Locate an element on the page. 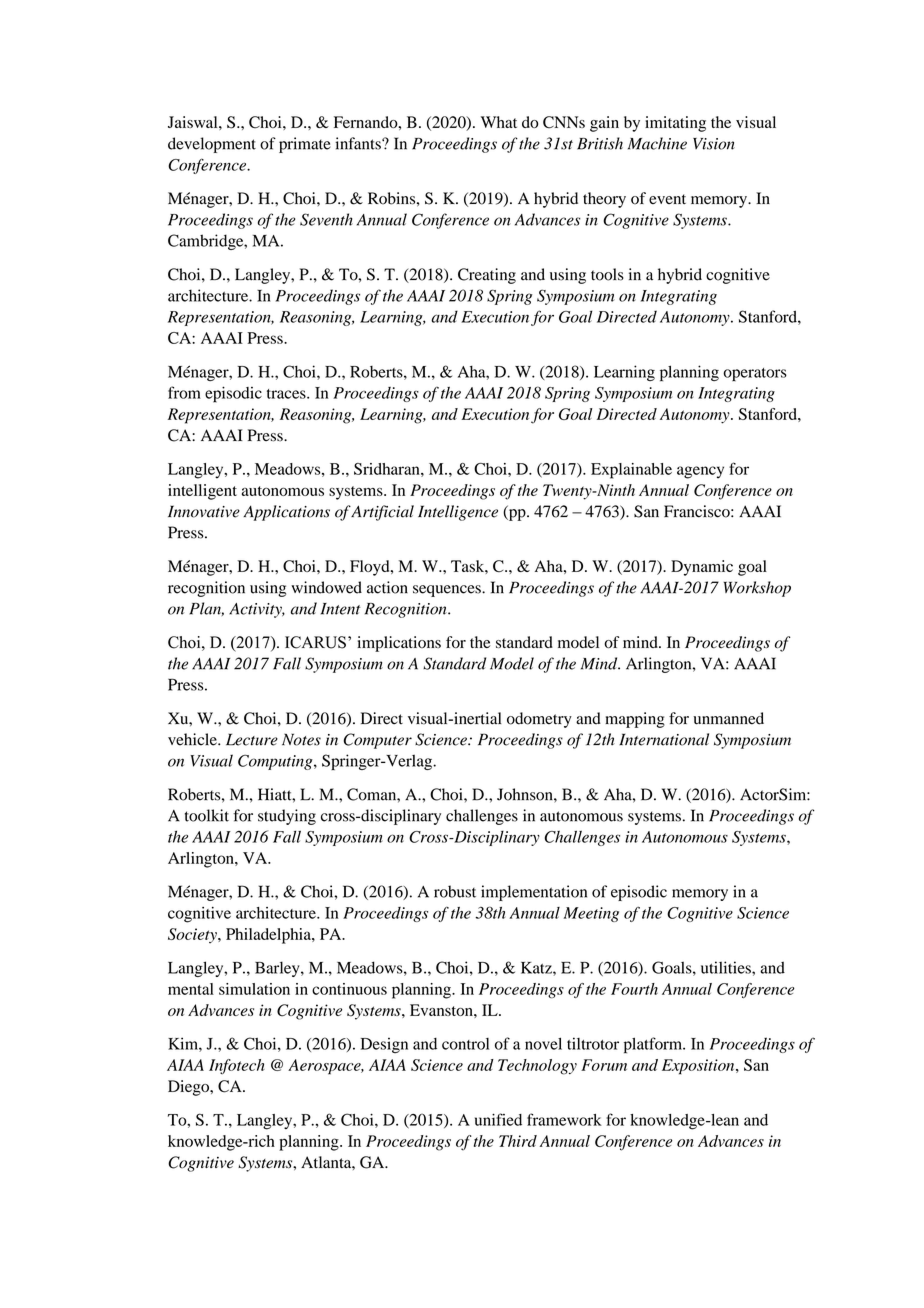 This image has height=1308, width=924. development is located at coordinates (212, 145).
